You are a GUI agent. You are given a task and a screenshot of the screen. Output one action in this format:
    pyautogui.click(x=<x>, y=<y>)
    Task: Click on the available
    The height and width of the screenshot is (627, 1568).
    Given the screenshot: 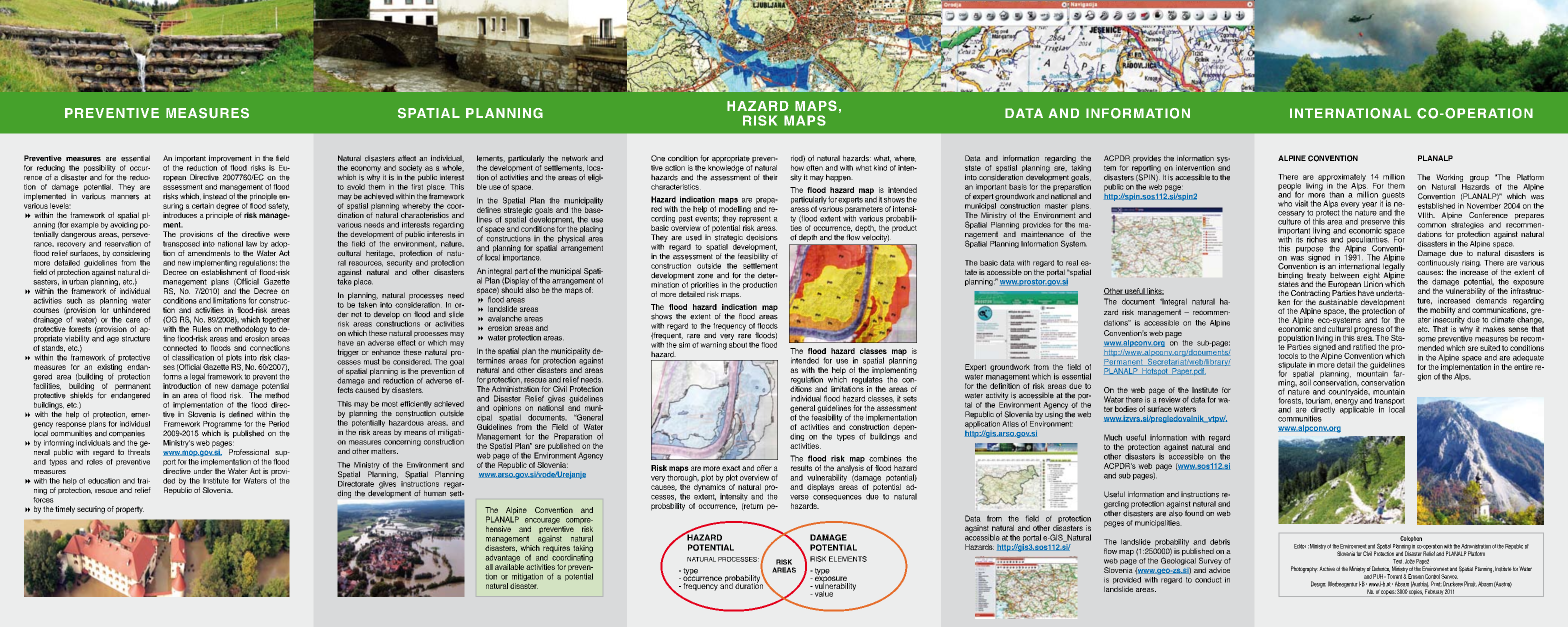 What is the action you would take?
    pyautogui.click(x=509, y=567)
